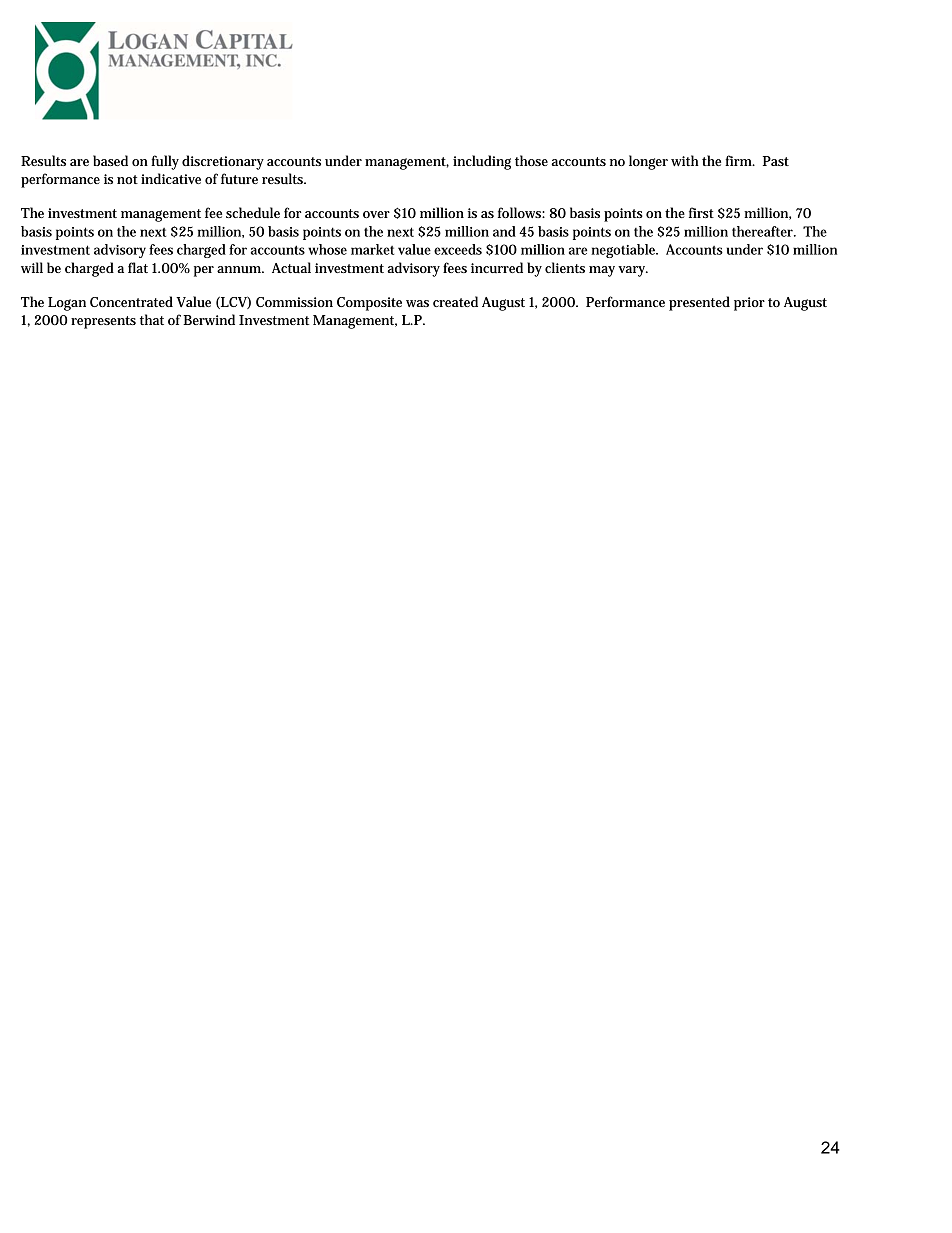 Image resolution: width=952 pixels, height=1233 pixels. Describe the element at coordinates (504, 231) in the screenshot. I see `and` at that location.
